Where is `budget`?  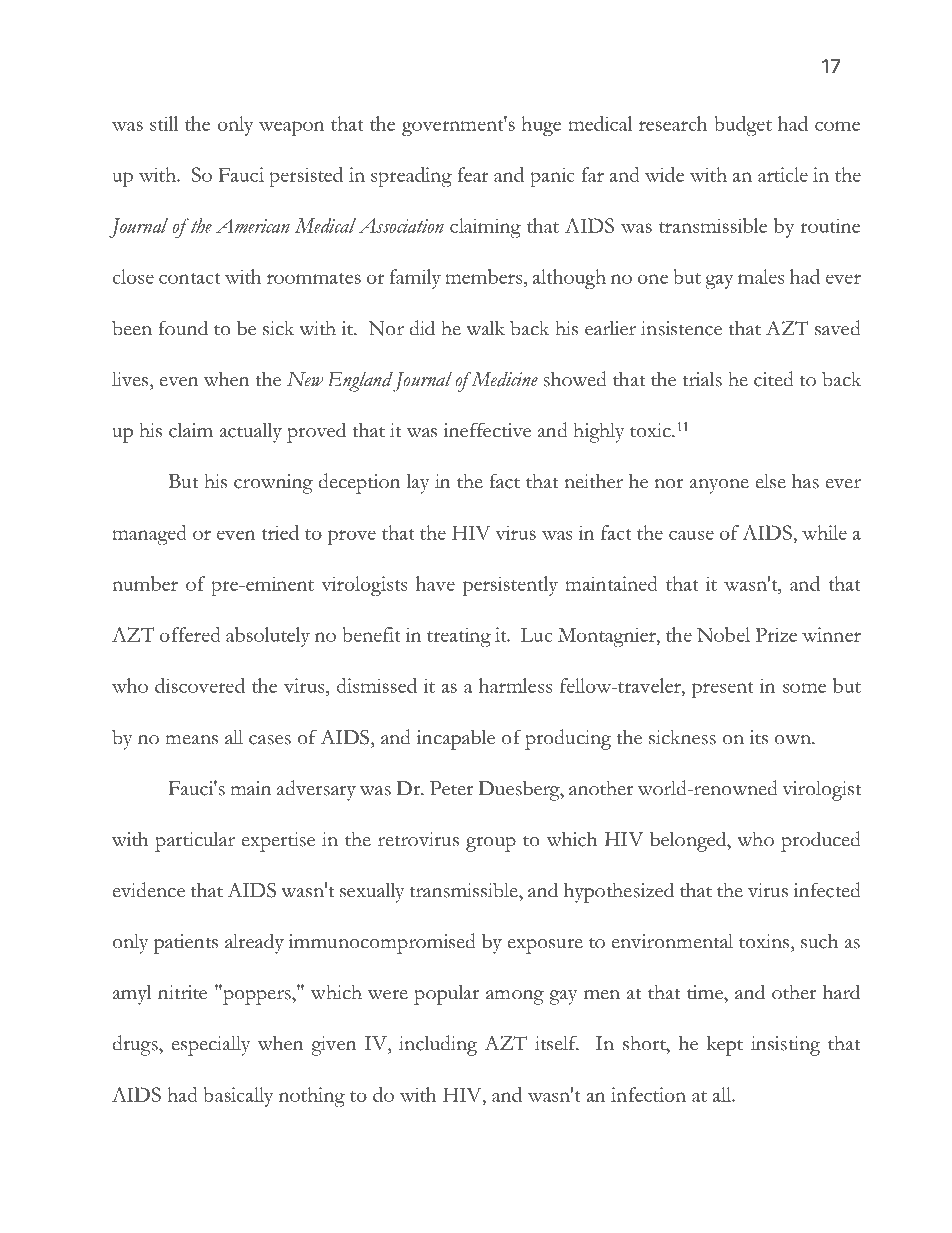
budget is located at coordinates (743, 126).
